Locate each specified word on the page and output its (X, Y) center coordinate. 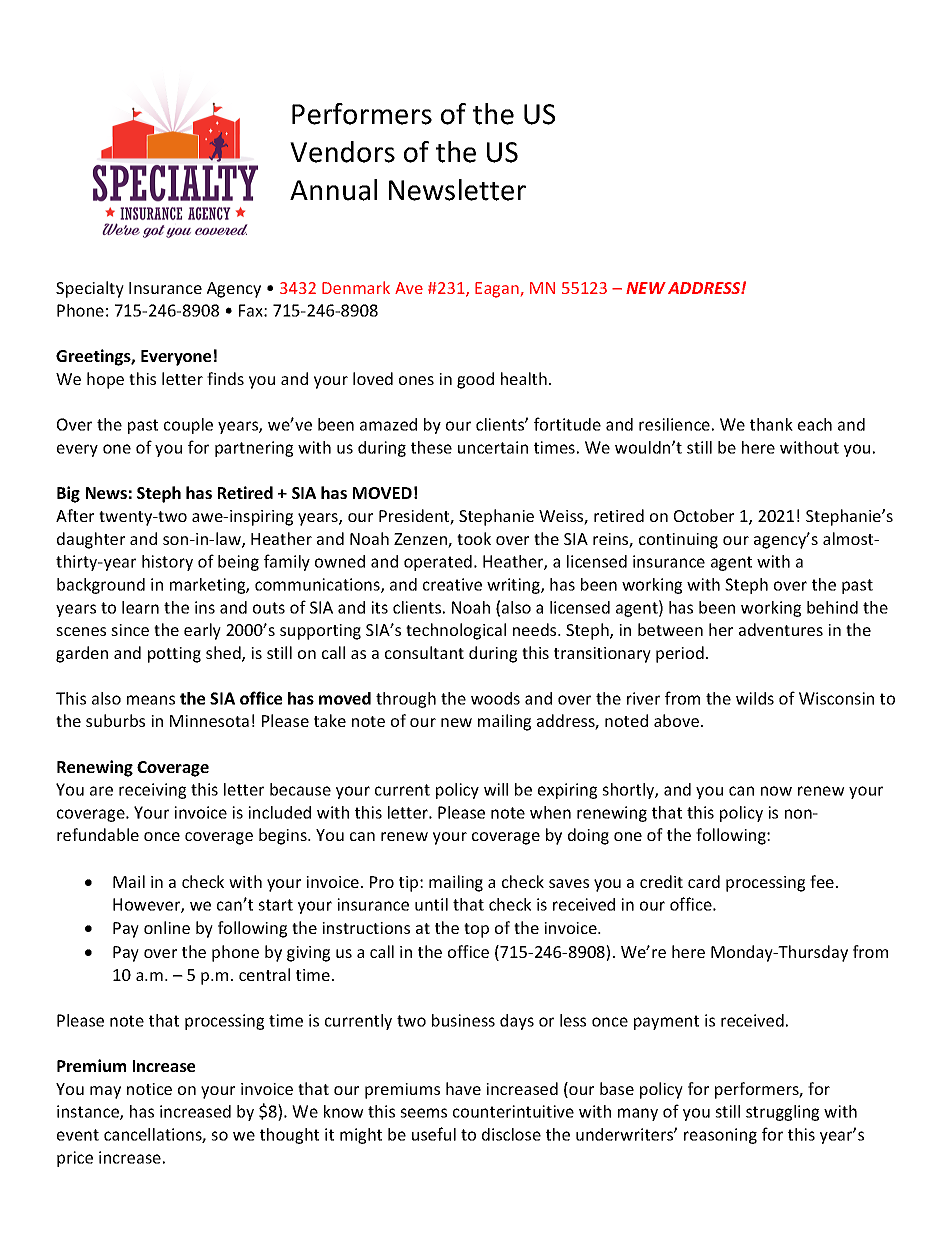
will (496, 789)
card (704, 881)
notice (149, 1089)
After (75, 515)
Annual (333, 190)
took (474, 538)
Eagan (497, 290)
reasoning (720, 1136)
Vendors (342, 152)
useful (434, 1134)
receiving (152, 791)
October (704, 515)
